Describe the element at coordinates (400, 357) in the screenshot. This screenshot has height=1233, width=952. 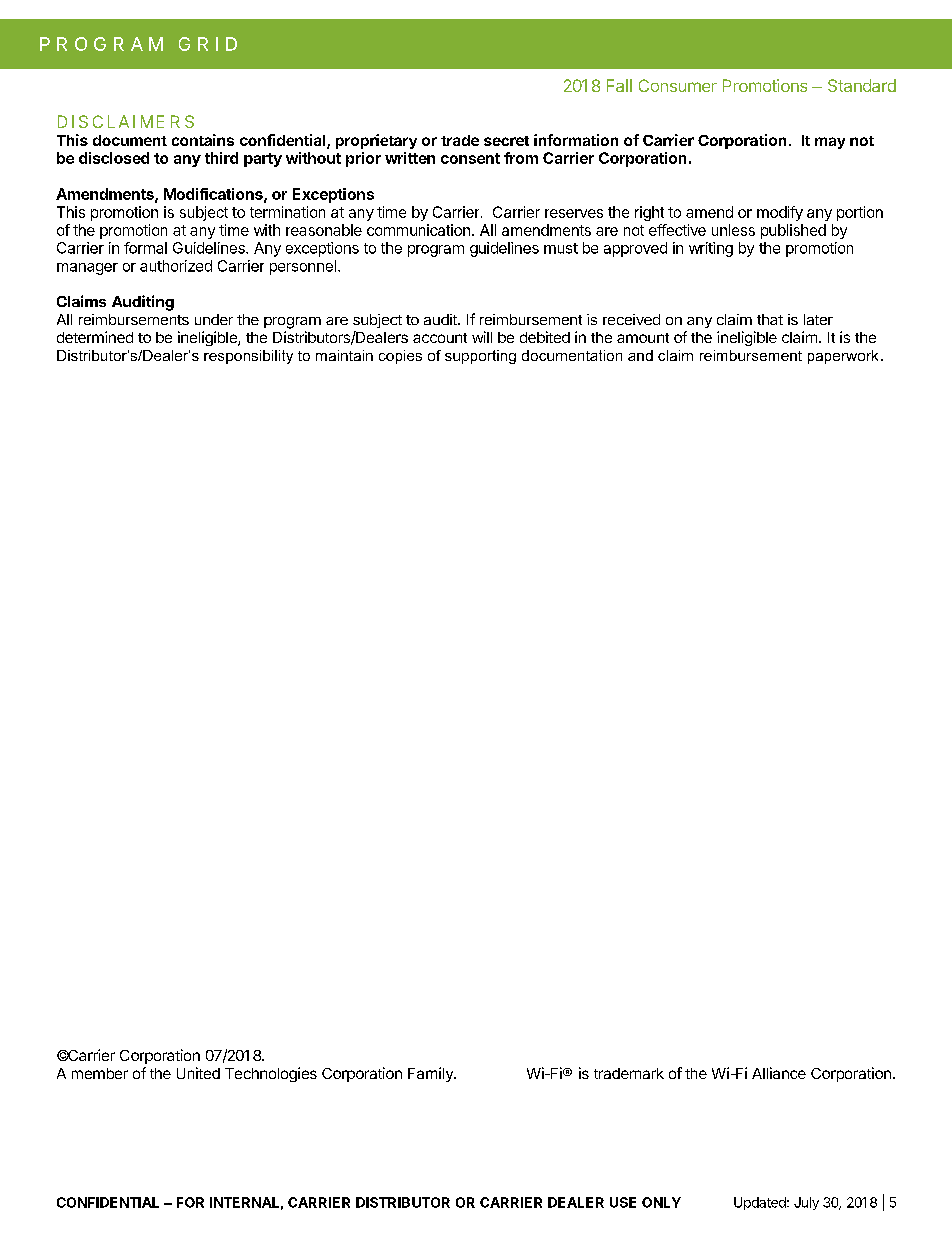
I see `copies` at that location.
